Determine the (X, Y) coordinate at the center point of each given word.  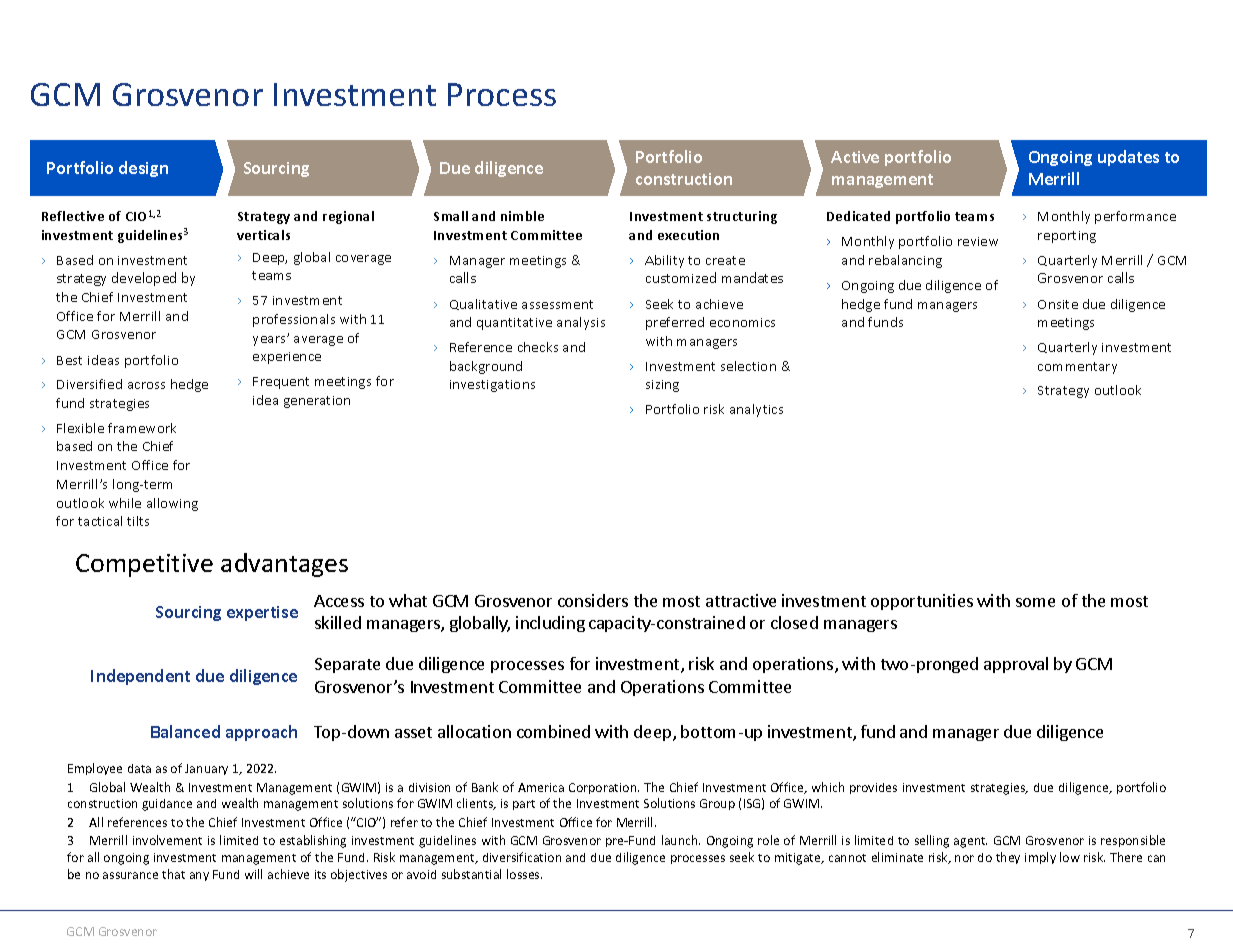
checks (538, 347)
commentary (1077, 368)
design (143, 169)
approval (1016, 665)
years (270, 341)
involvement (167, 840)
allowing (172, 504)
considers (593, 600)
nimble (522, 216)
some (1035, 602)
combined (553, 731)
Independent (140, 677)
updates (1128, 158)
